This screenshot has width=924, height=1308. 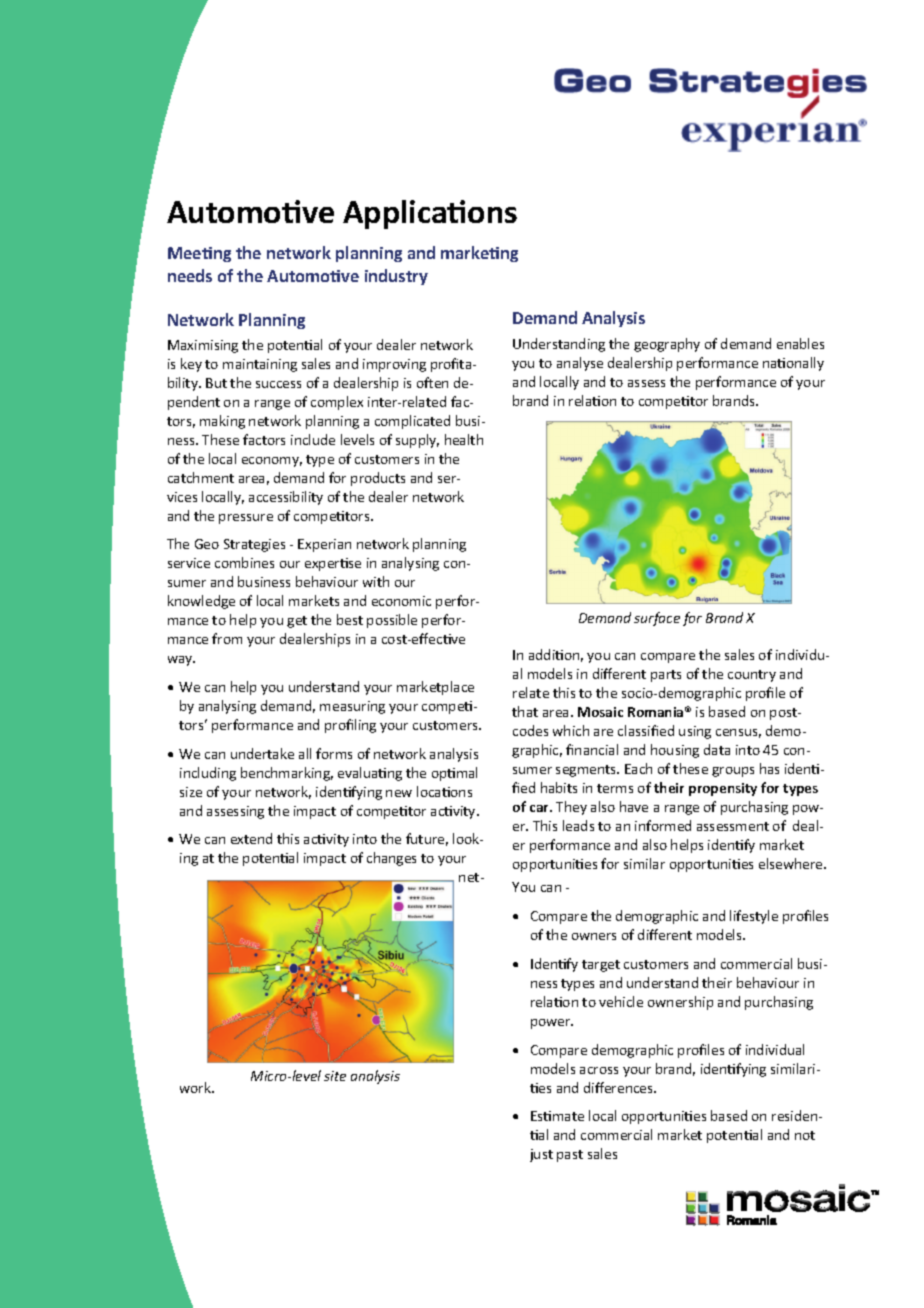 I want to click on industry, so click(x=396, y=277).
